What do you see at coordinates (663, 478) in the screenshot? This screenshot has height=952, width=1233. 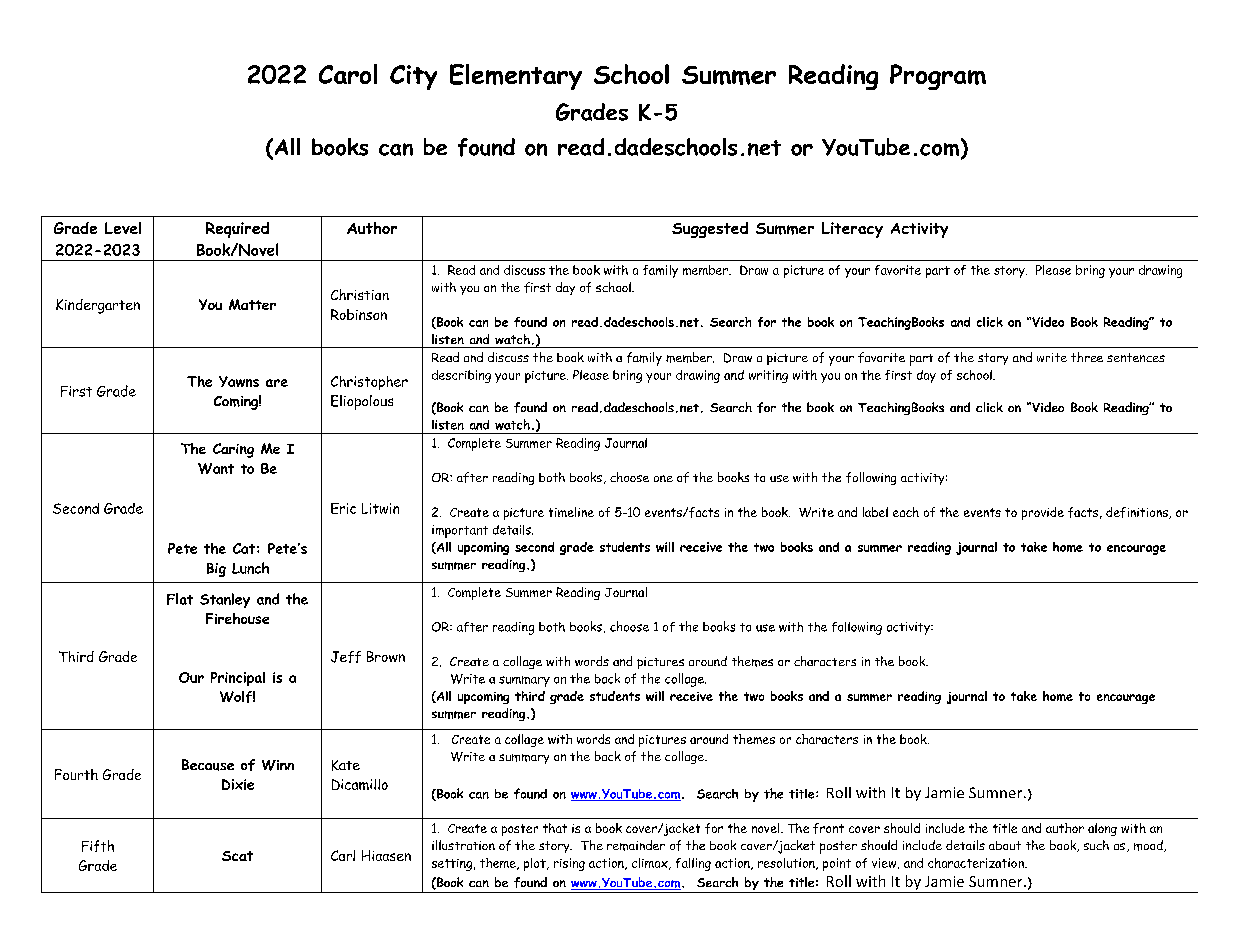 I see `one` at bounding box center [663, 478].
